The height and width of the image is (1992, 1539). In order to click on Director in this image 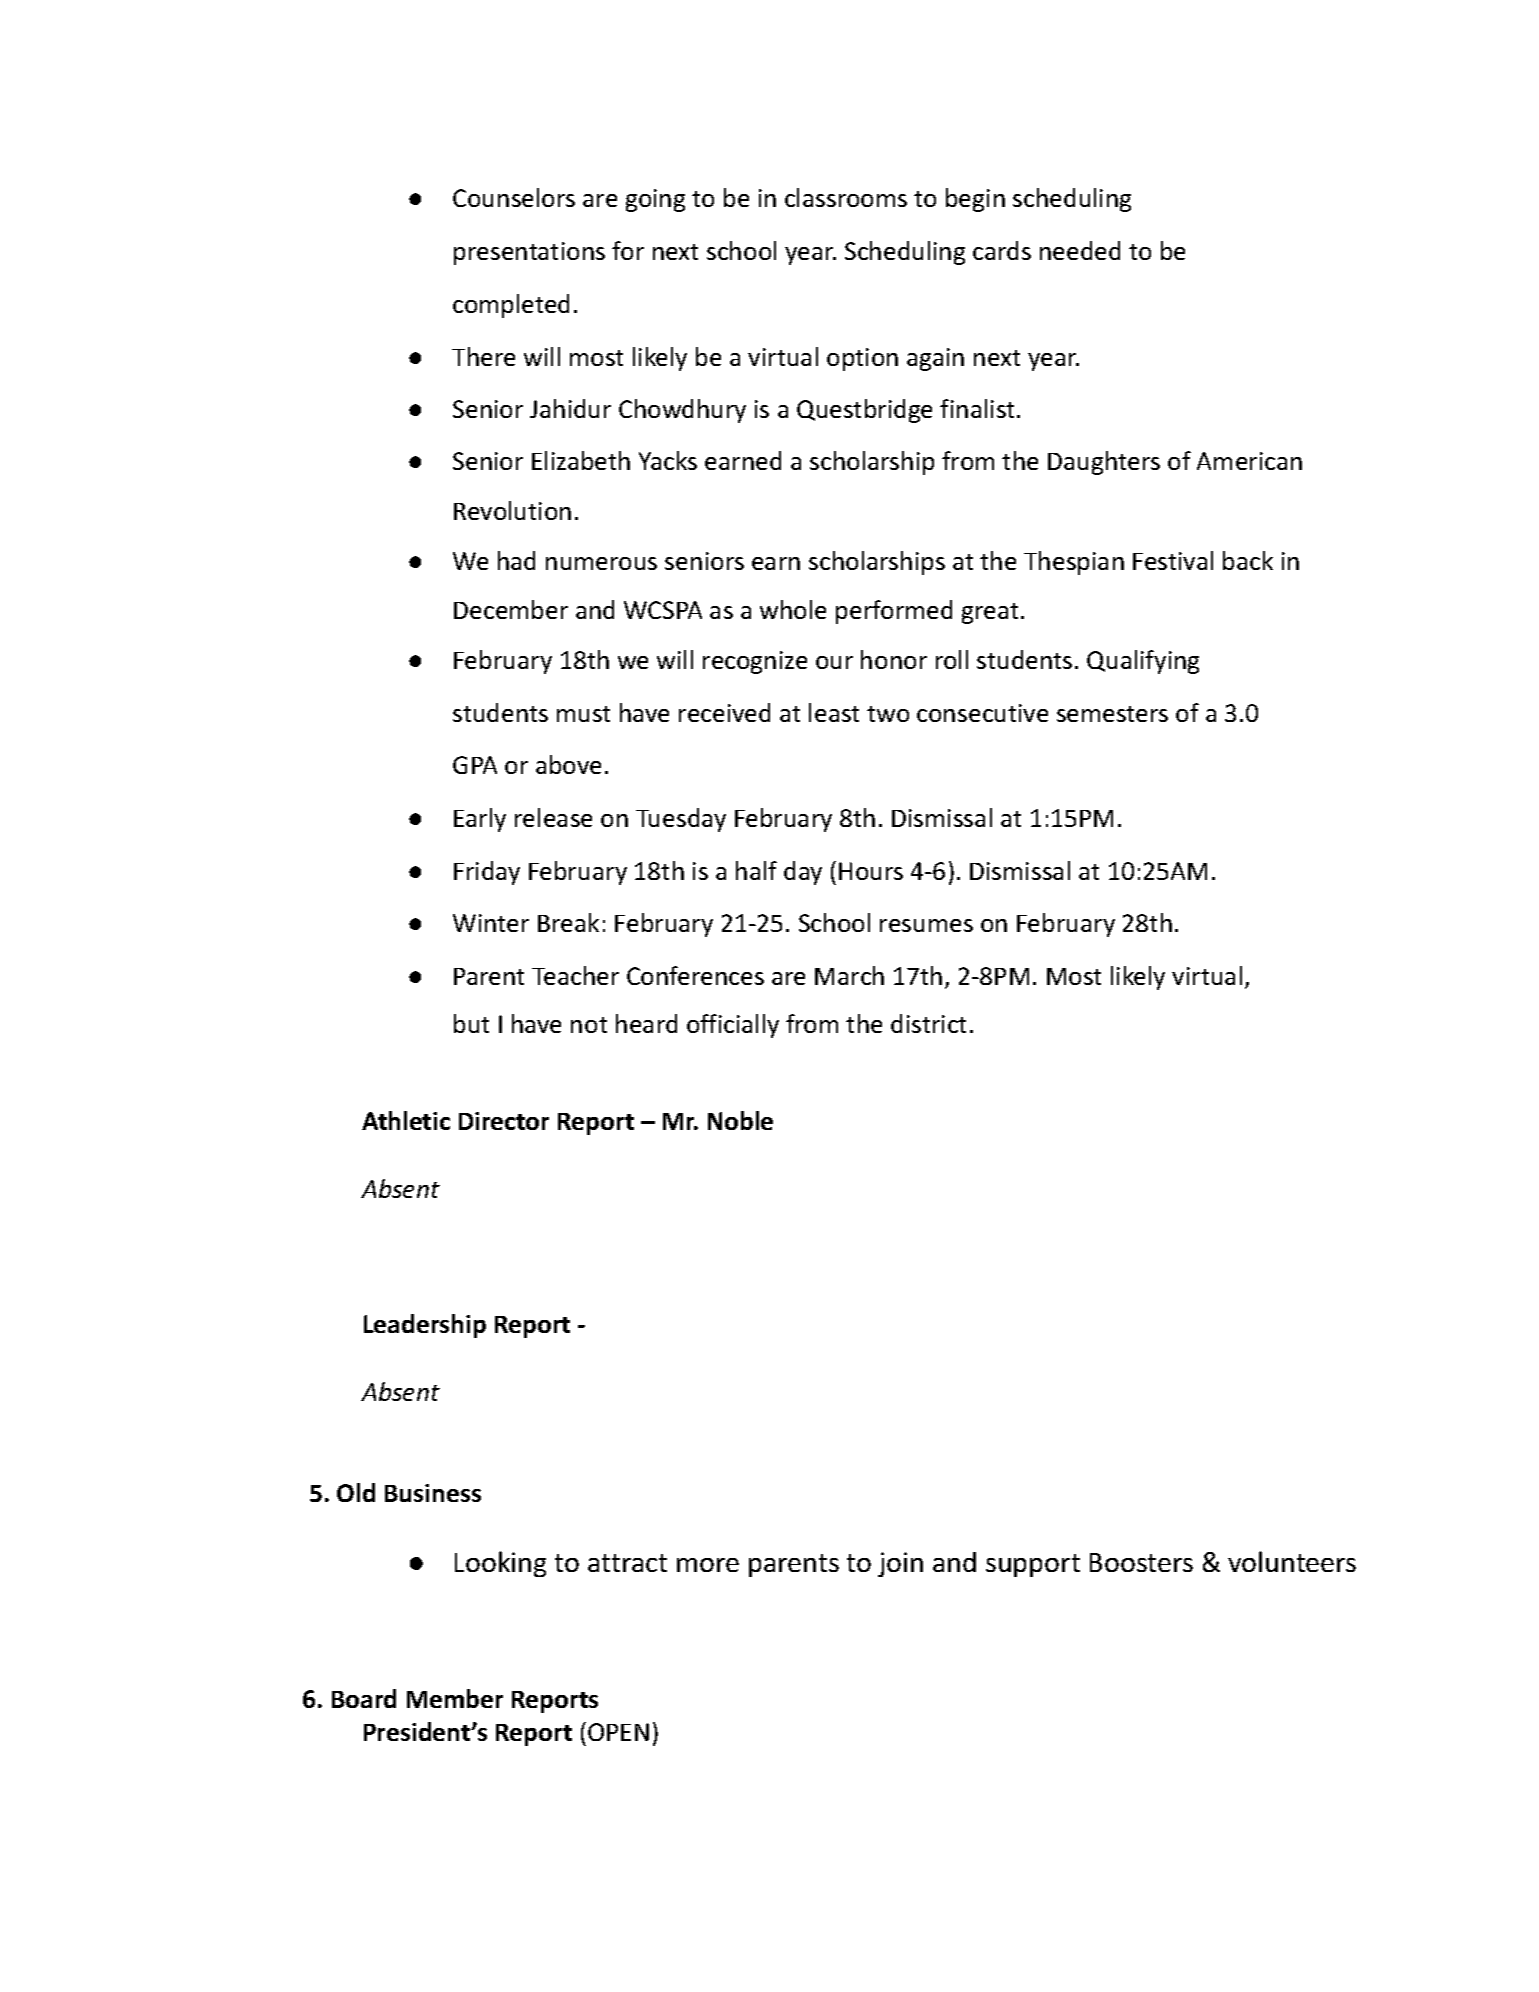, I will do `click(504, 1121)`.
